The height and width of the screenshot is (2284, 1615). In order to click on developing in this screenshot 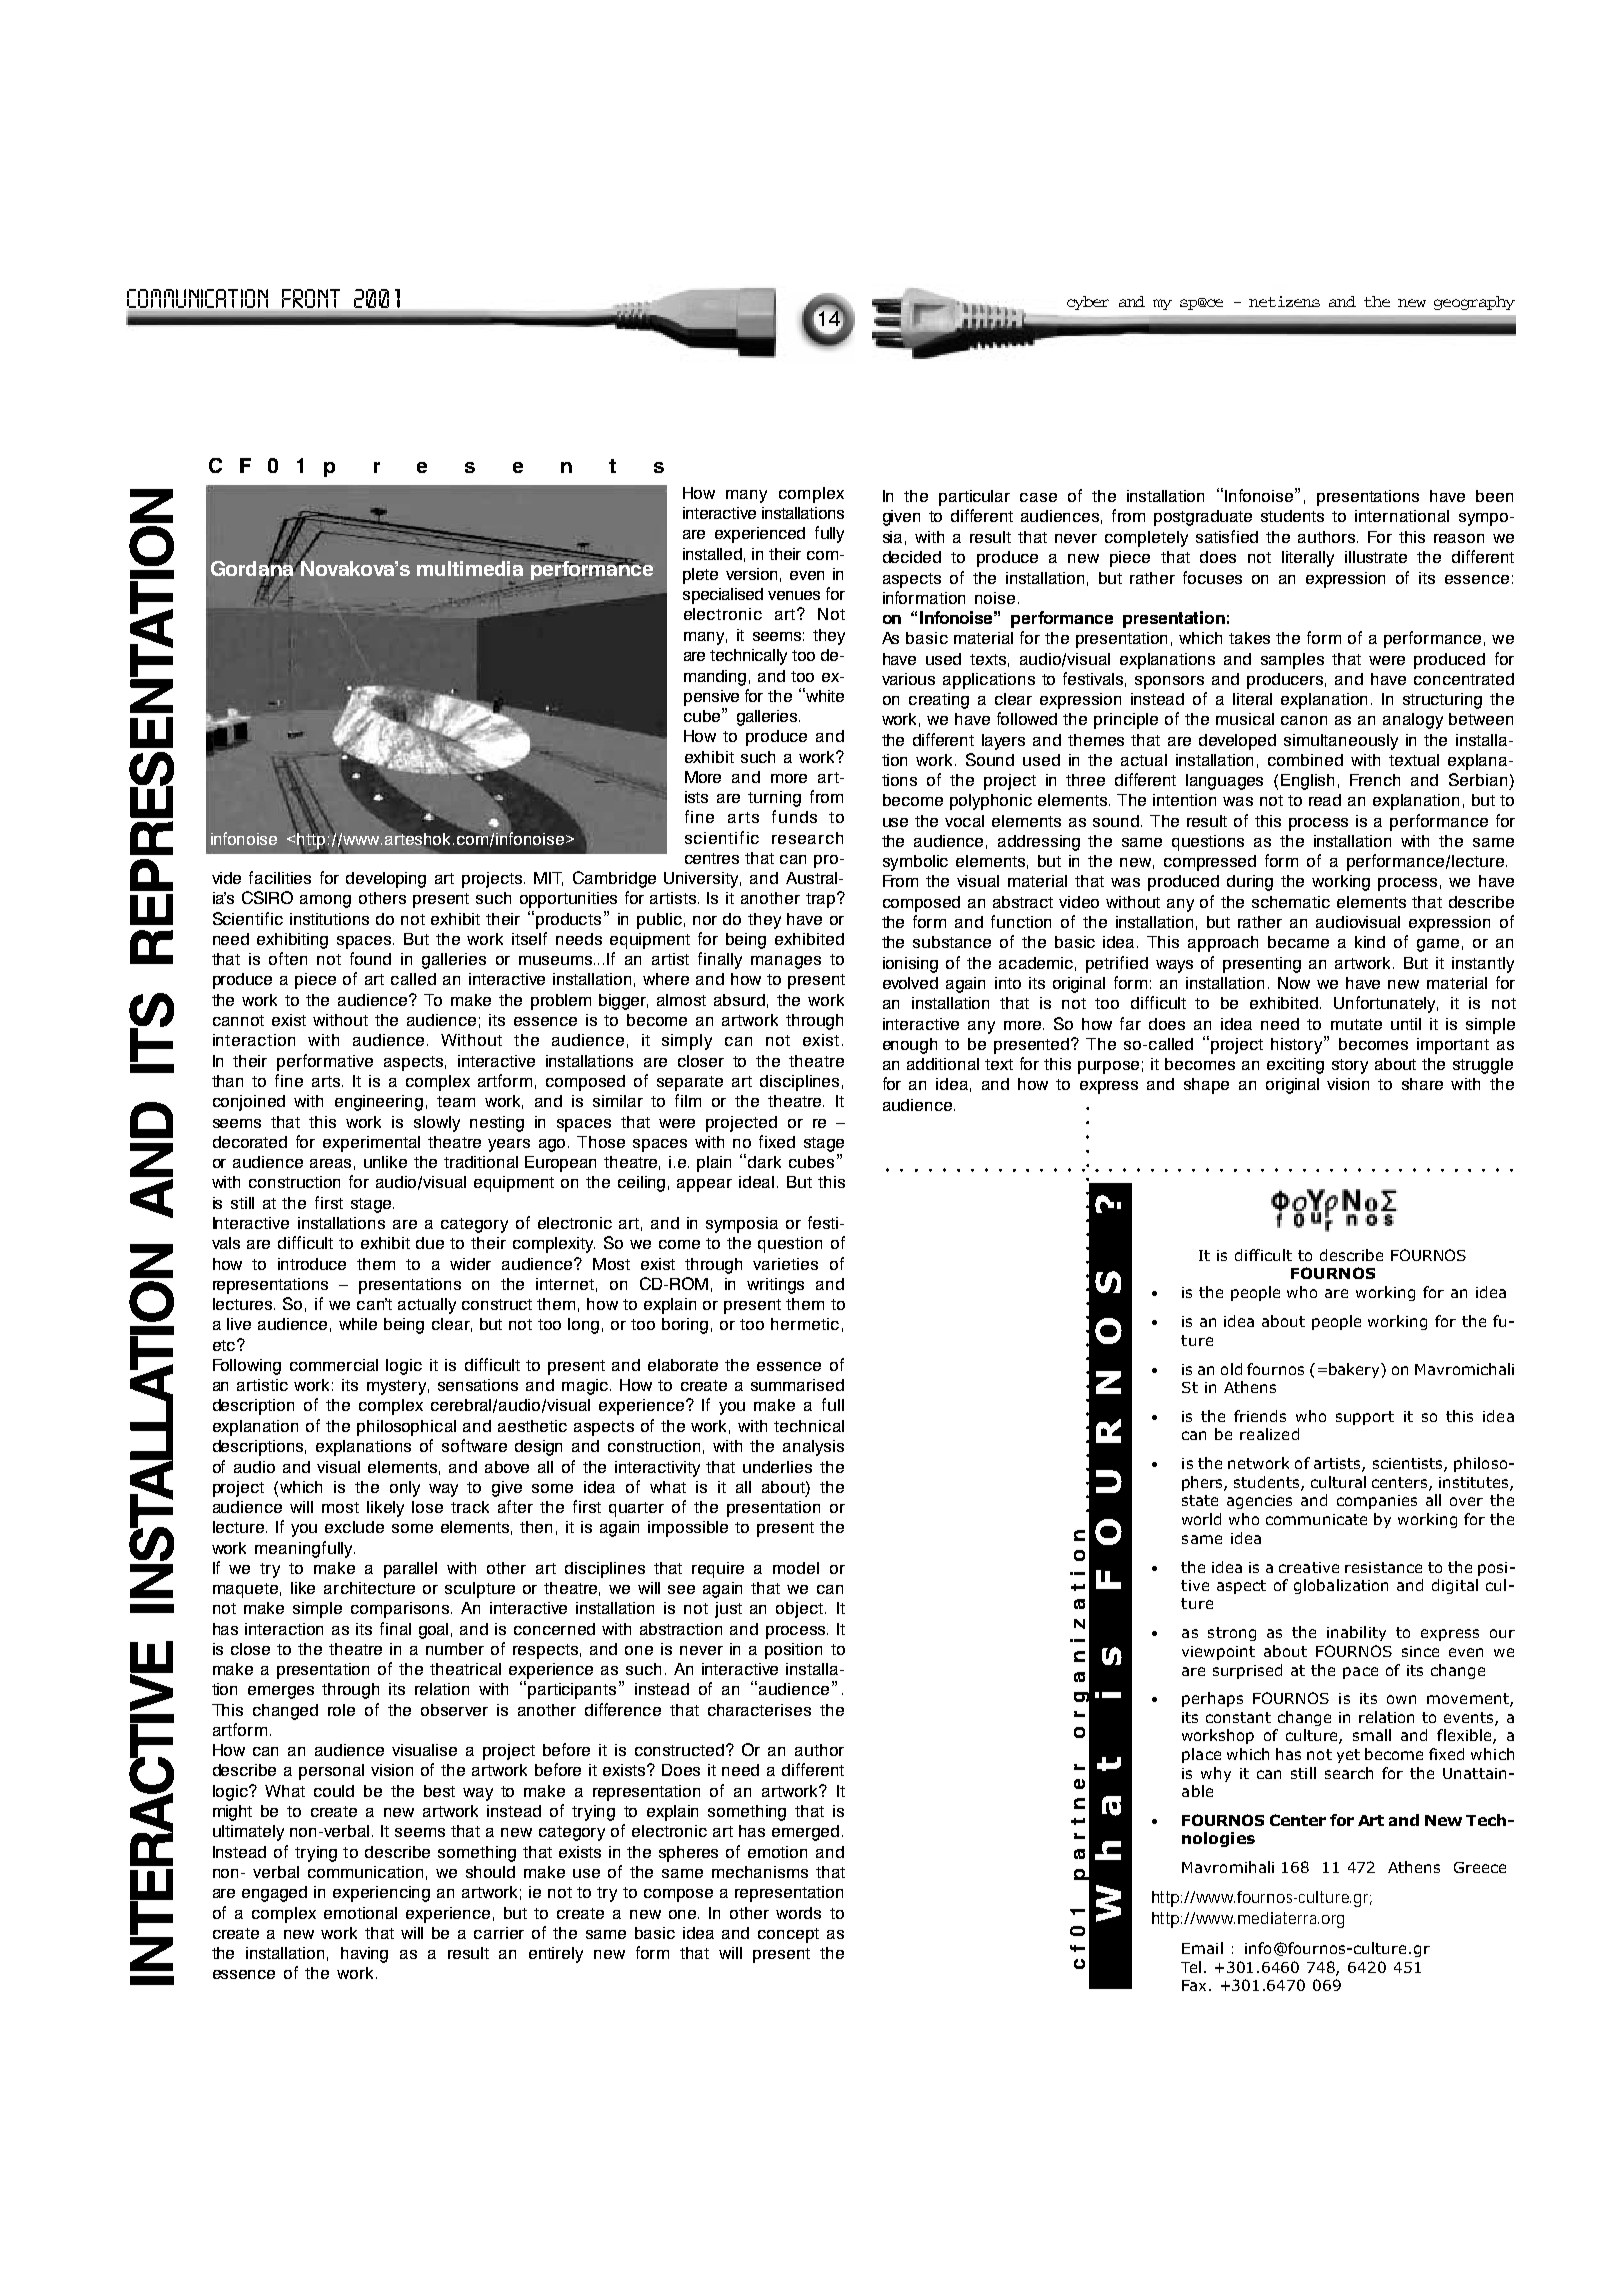, I will do `click(386, 880)`.
